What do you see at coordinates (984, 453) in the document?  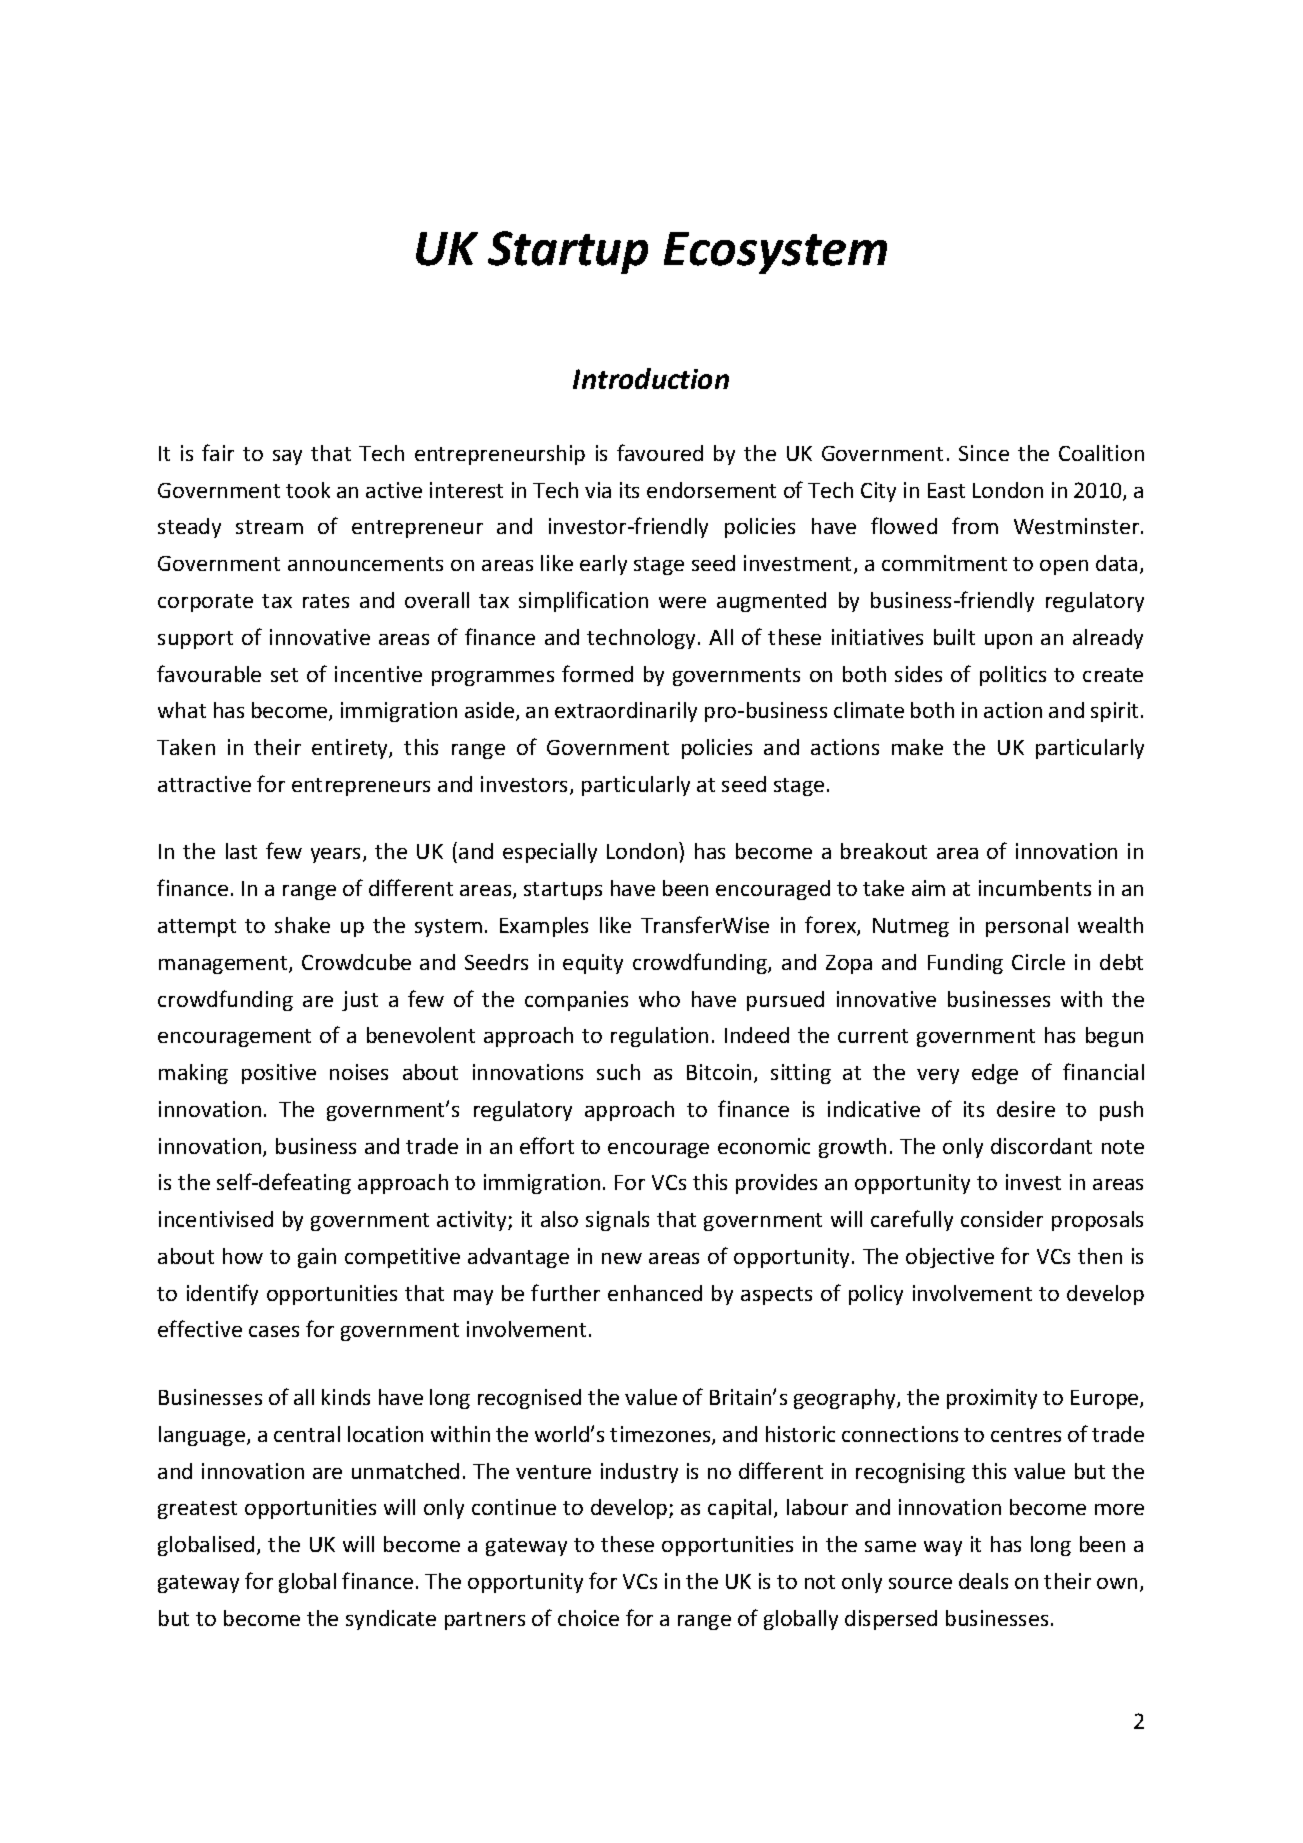 I see `Since` at bounding box center [984, 453].
